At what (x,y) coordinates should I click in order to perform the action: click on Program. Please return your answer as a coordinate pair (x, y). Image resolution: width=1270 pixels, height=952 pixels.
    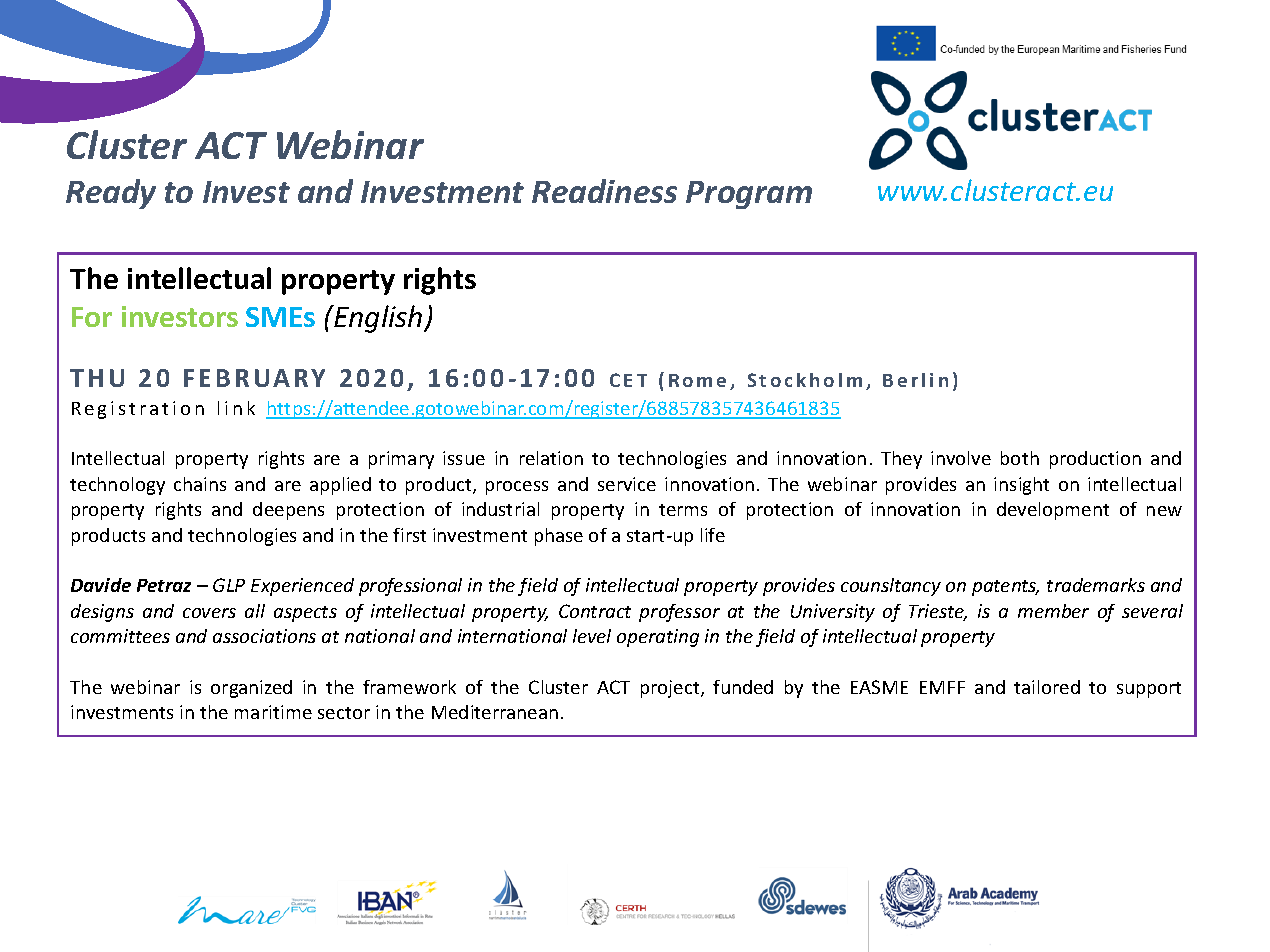
    Looking at the image, I should click on (749, 195).
